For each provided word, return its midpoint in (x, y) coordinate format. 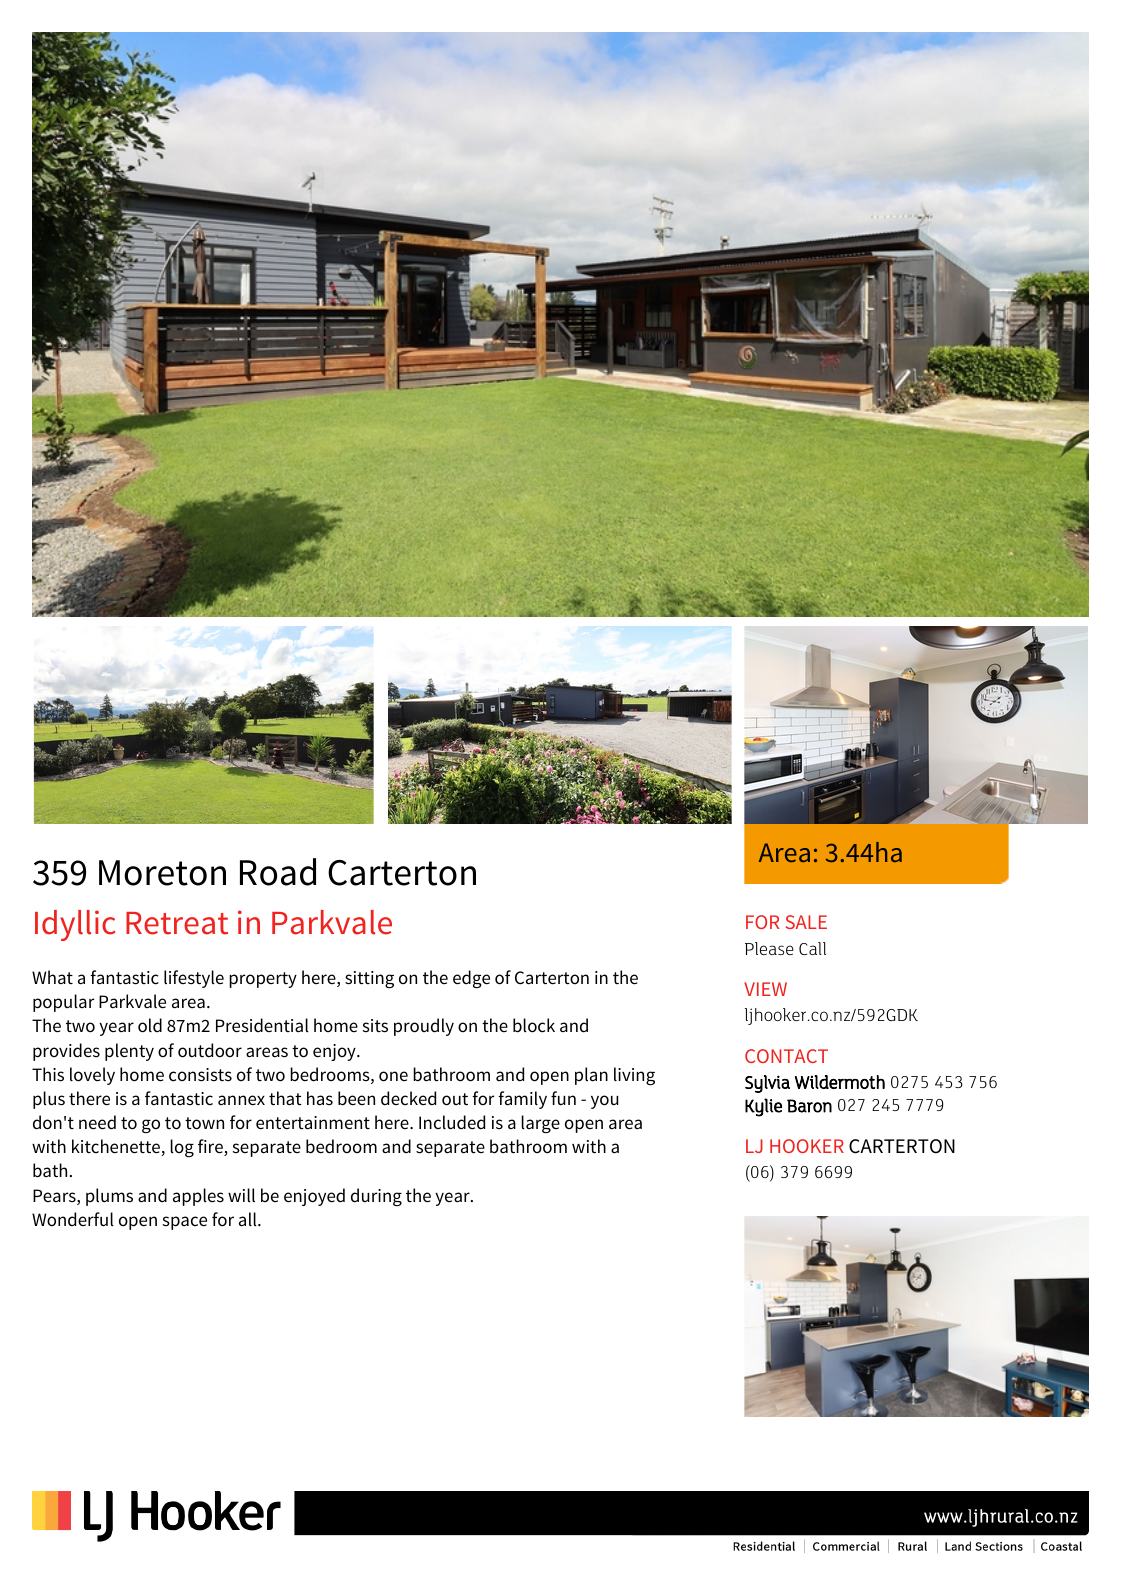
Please (769, 948)
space (185, 1223)
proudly (424, 1027)
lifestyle (194, 979)
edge (471, 979)
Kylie (763, 1107)
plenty (129, 1052)
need (97, 1122)
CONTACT (786, 1056)
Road (278, 872)
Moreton (162, 873)
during (376, 1197)
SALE (806, 922)
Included (452, 1122)
